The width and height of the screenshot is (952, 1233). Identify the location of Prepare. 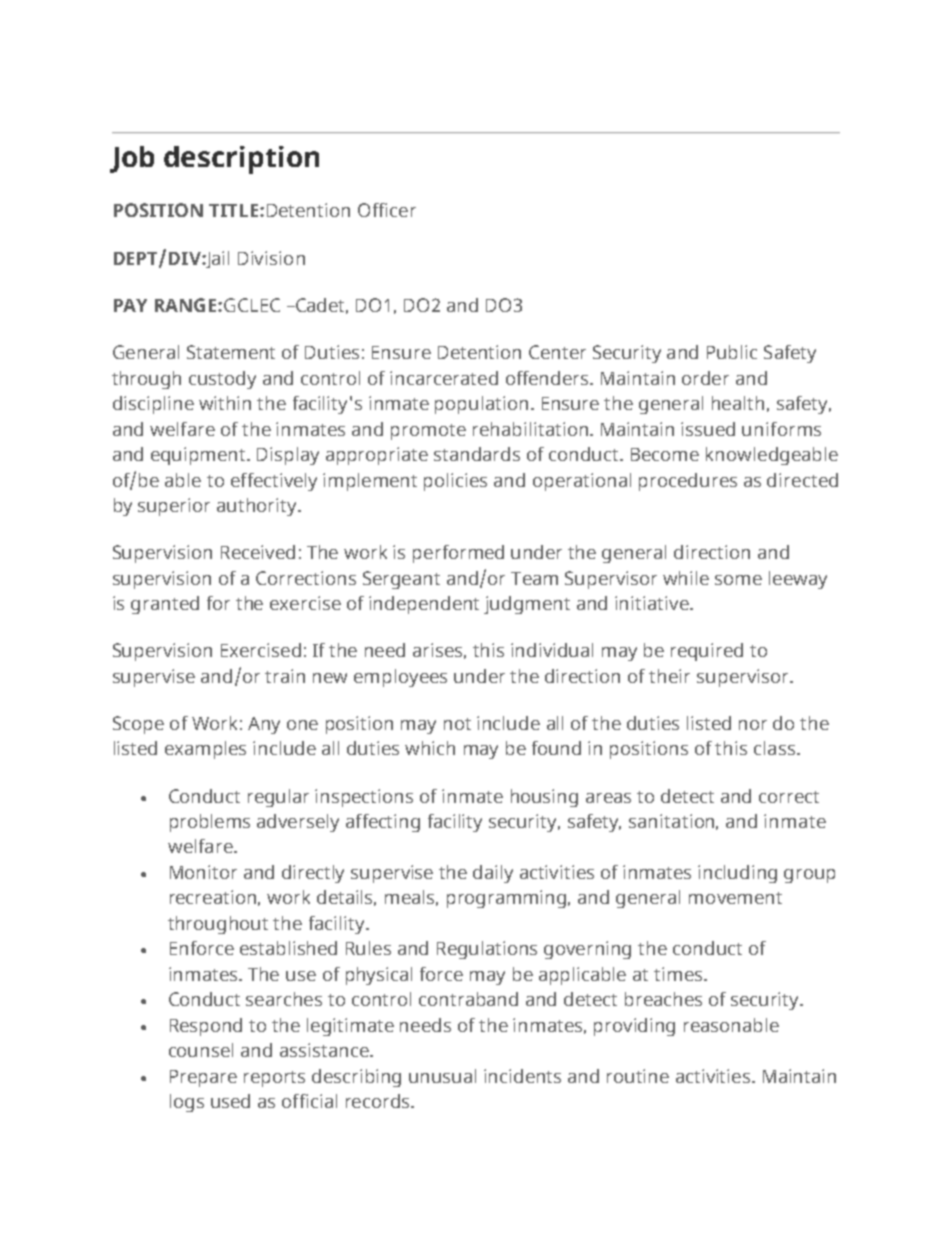
(203, 1078).
